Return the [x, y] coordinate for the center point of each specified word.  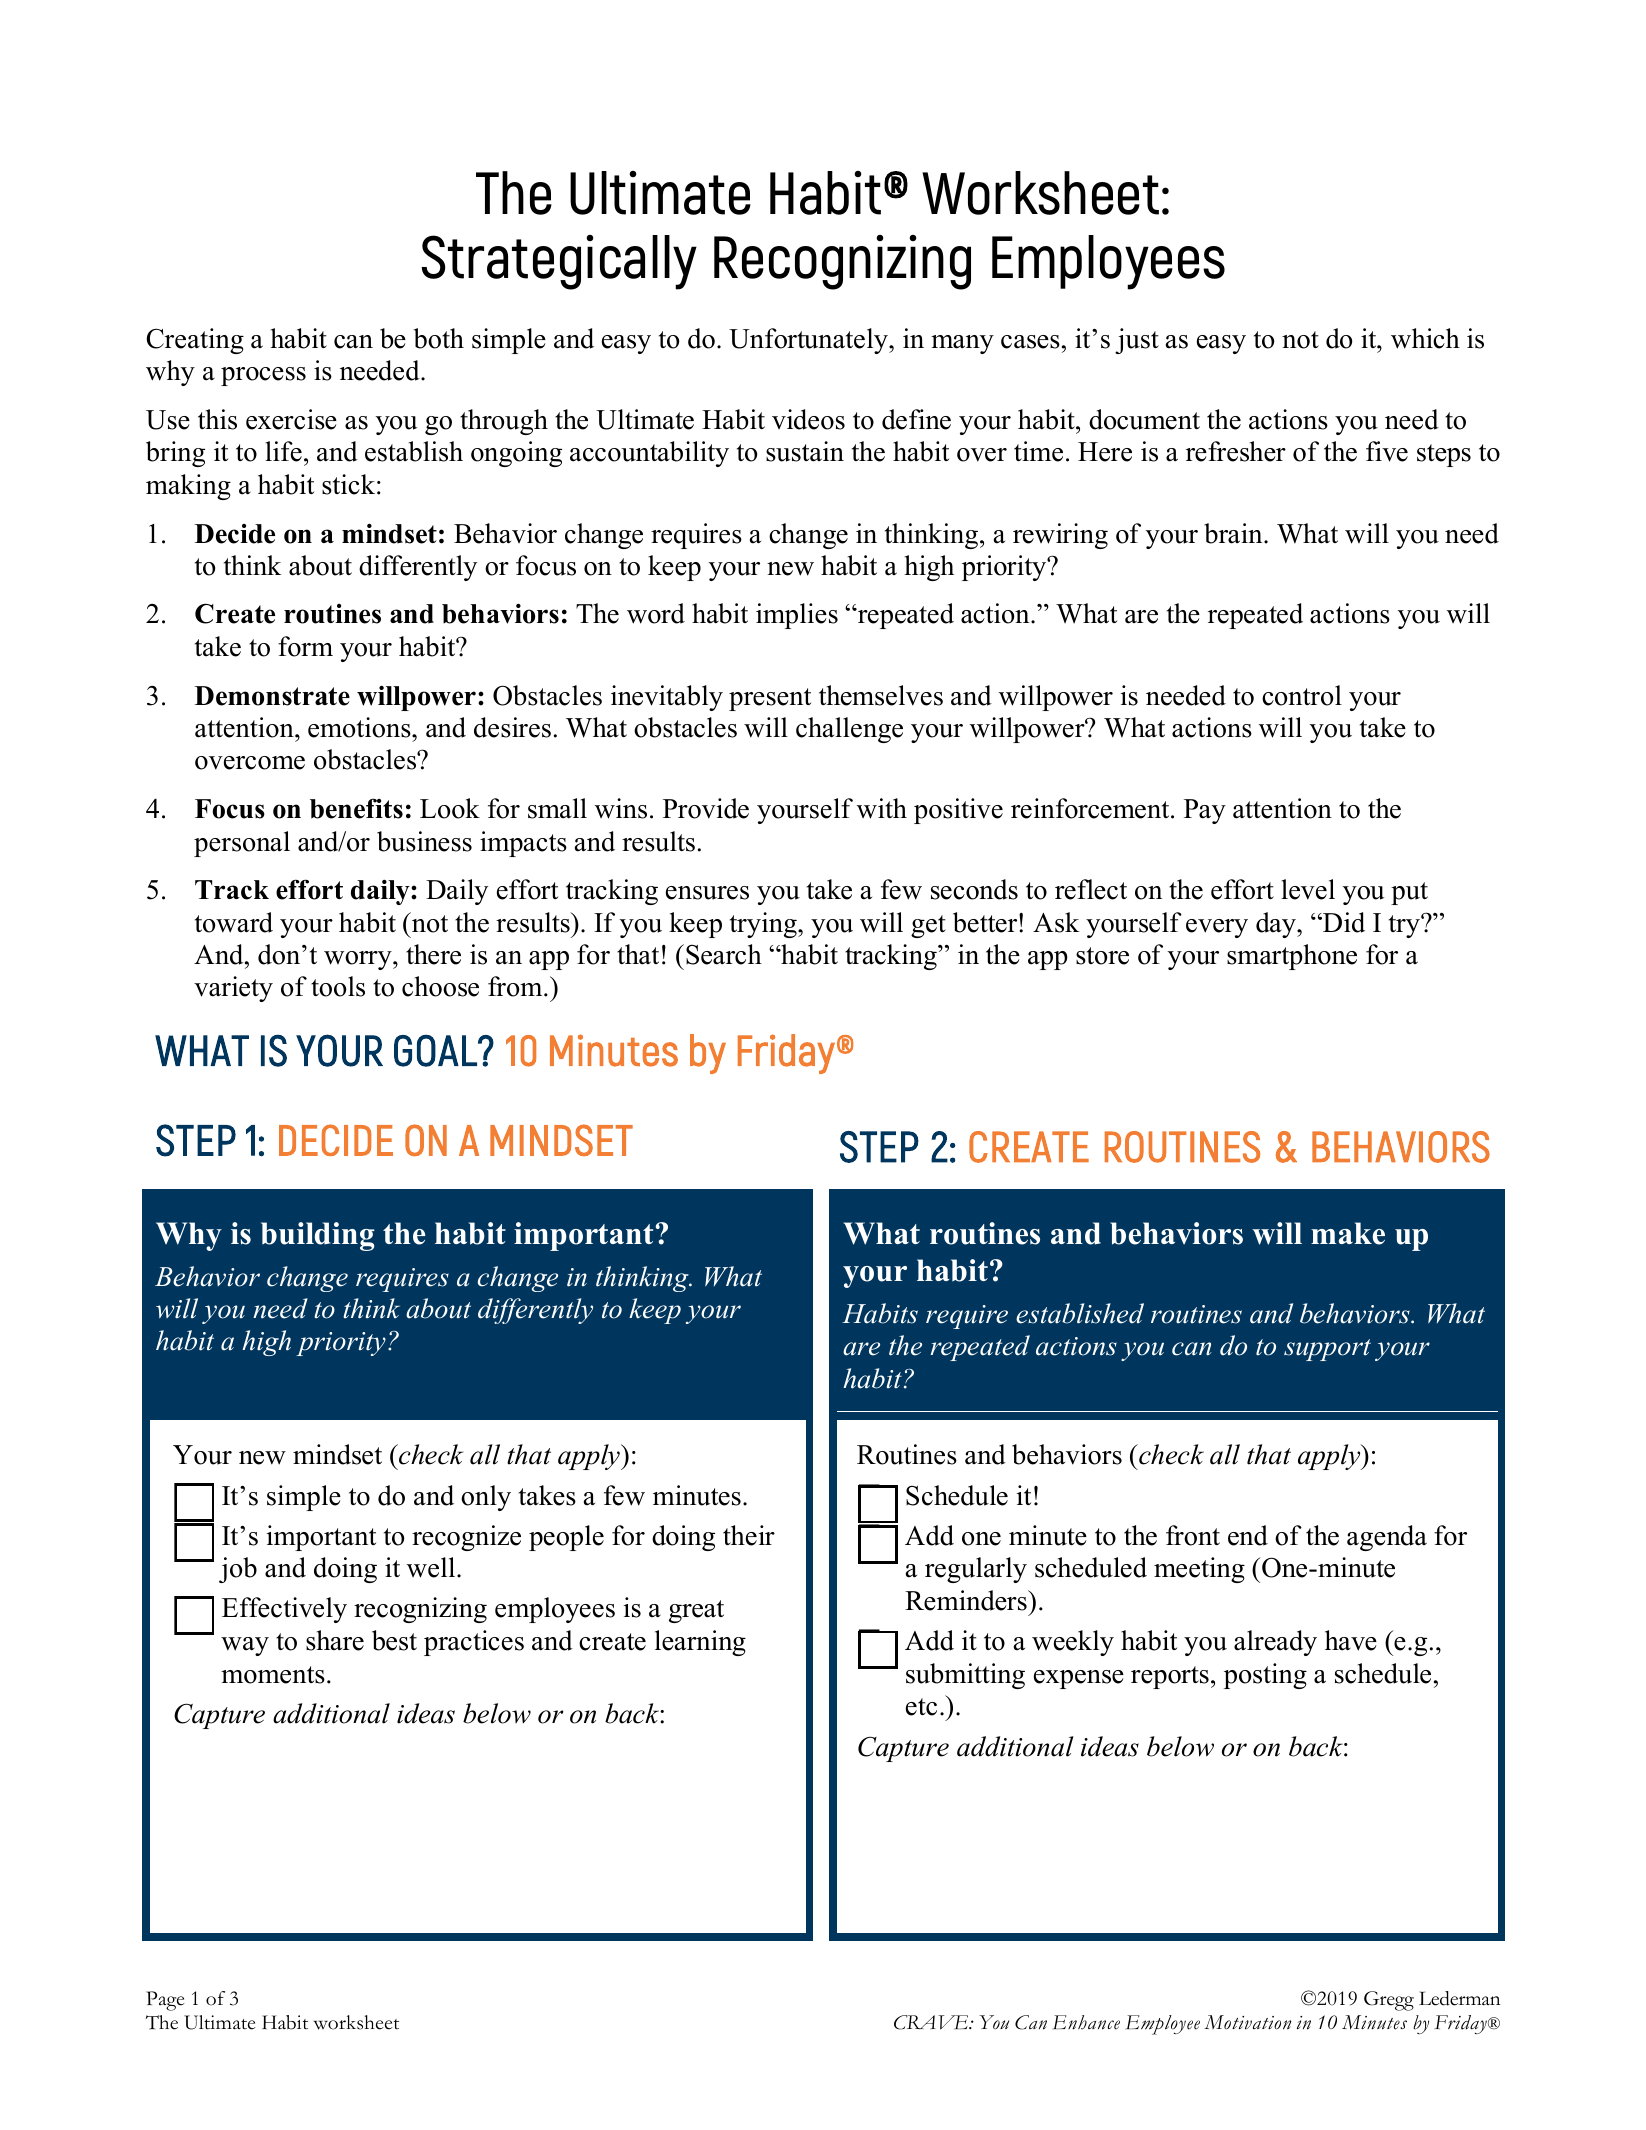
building [318, 1236]
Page [165, 2001]
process [263, 376]
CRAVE [932, 2022]
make [1348, 1233]
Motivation [1247, 2022]
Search [724, 954]
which [1425, 338]
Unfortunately [809, 341]
